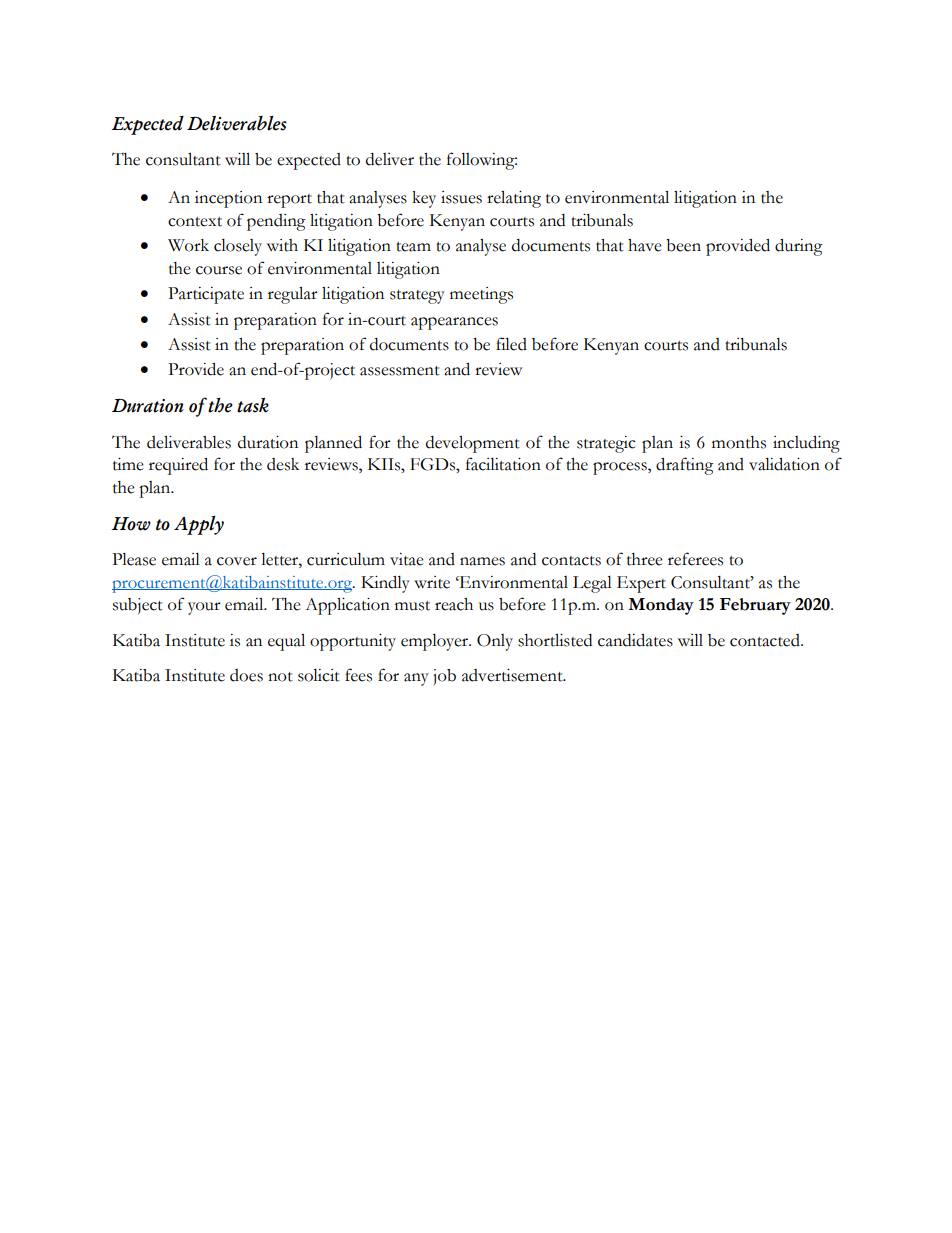 This image has height=1233, width=952. Describe the element at coordinates (444, 677) in the image. I see `job` at that location.
